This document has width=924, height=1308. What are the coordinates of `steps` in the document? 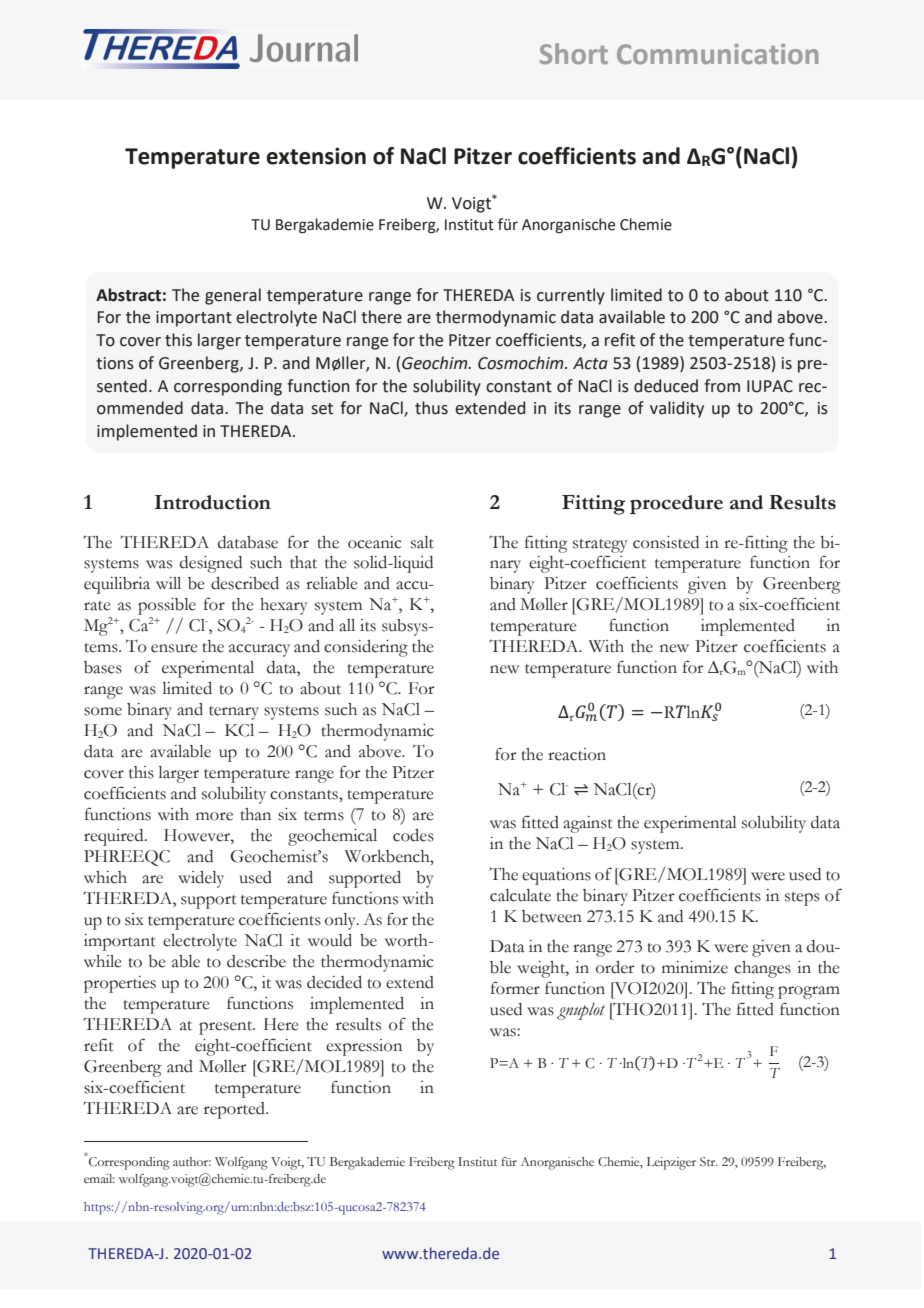 It's located at (802, 899).
